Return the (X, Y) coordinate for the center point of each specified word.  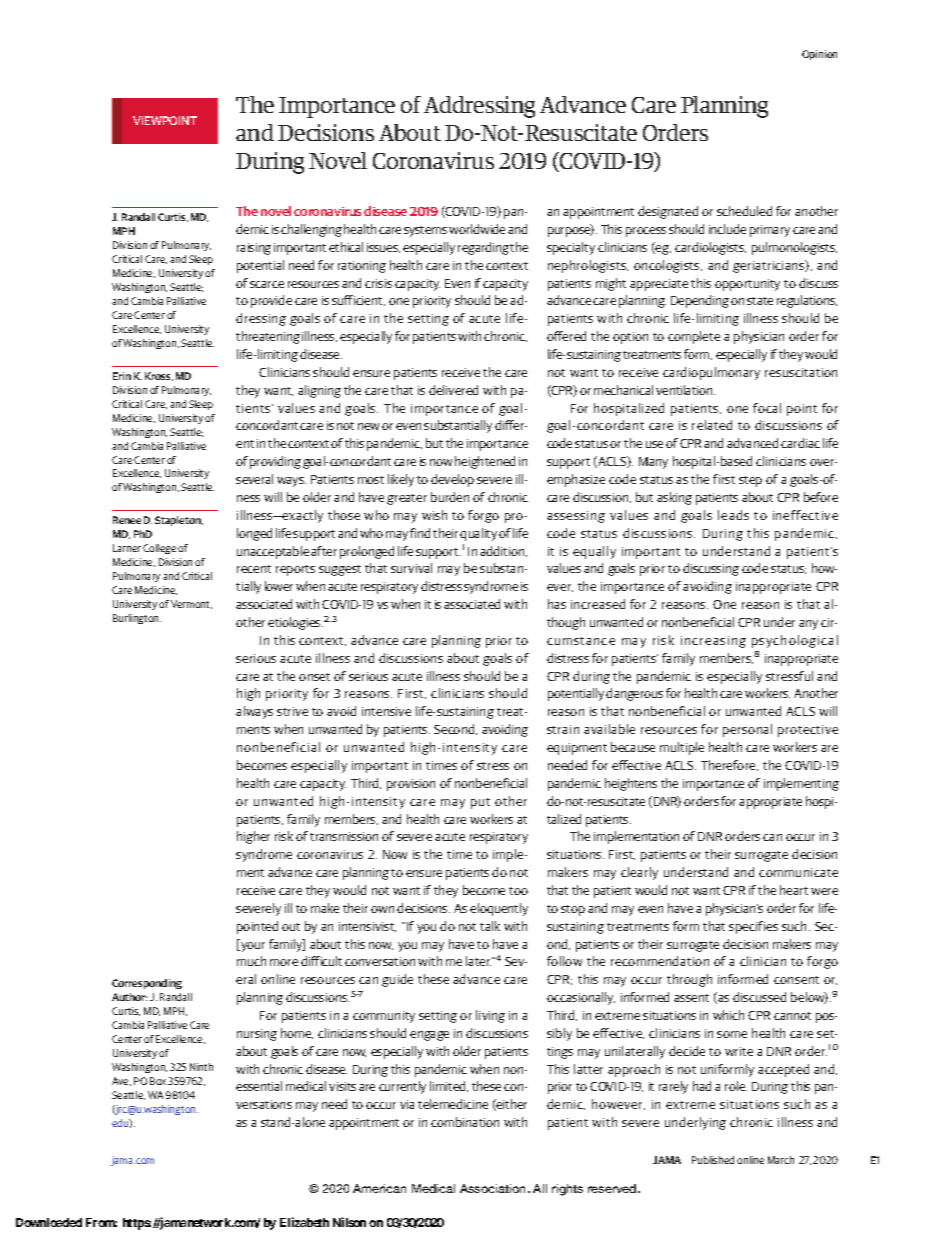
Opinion (819, 55)
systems (425, 231)
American (379, 1188)
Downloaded (49, 1222)
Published (713, 1160)
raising (254, 249)
